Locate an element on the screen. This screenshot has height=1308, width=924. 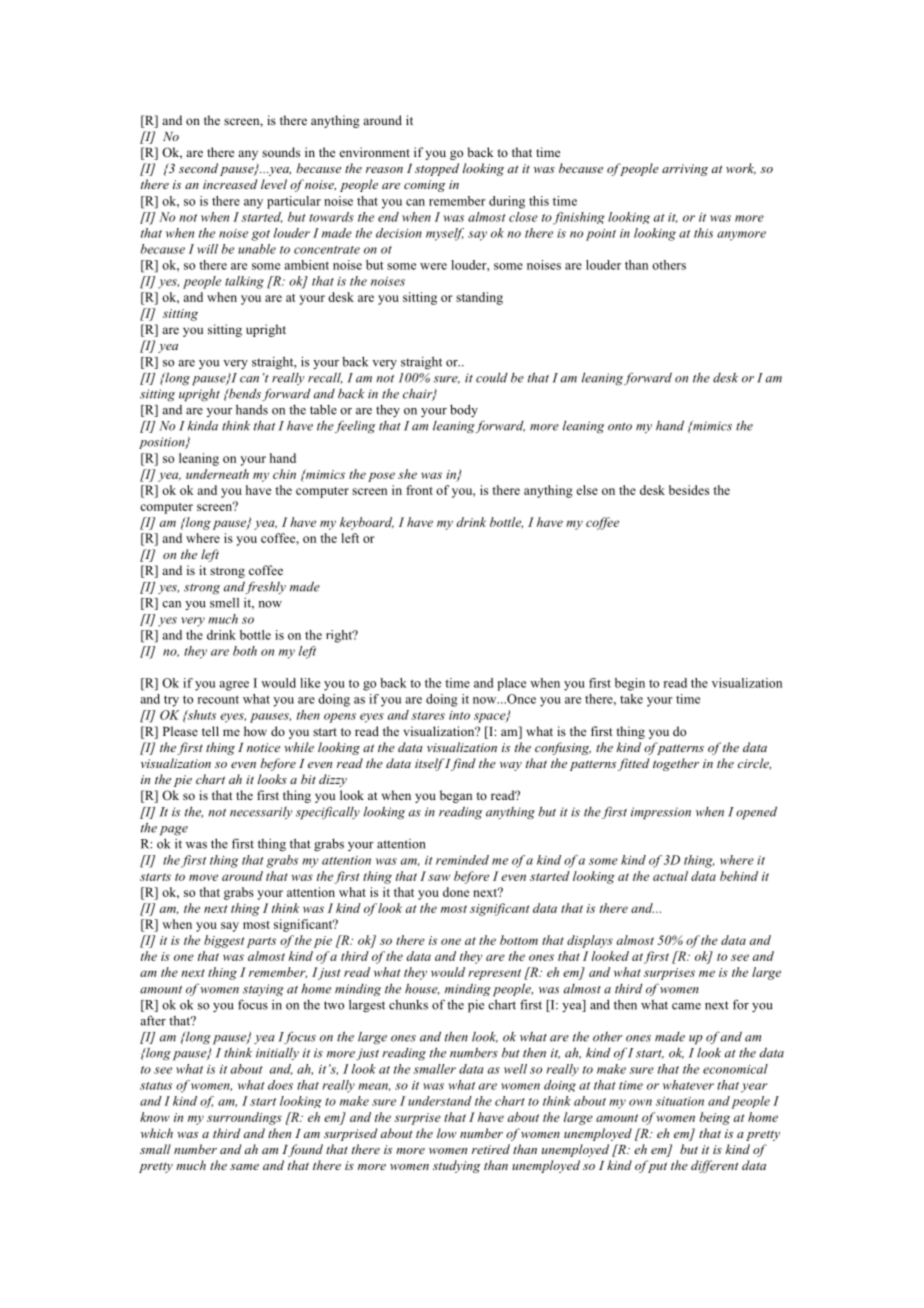
actual is located at coordinates (670, 876).
